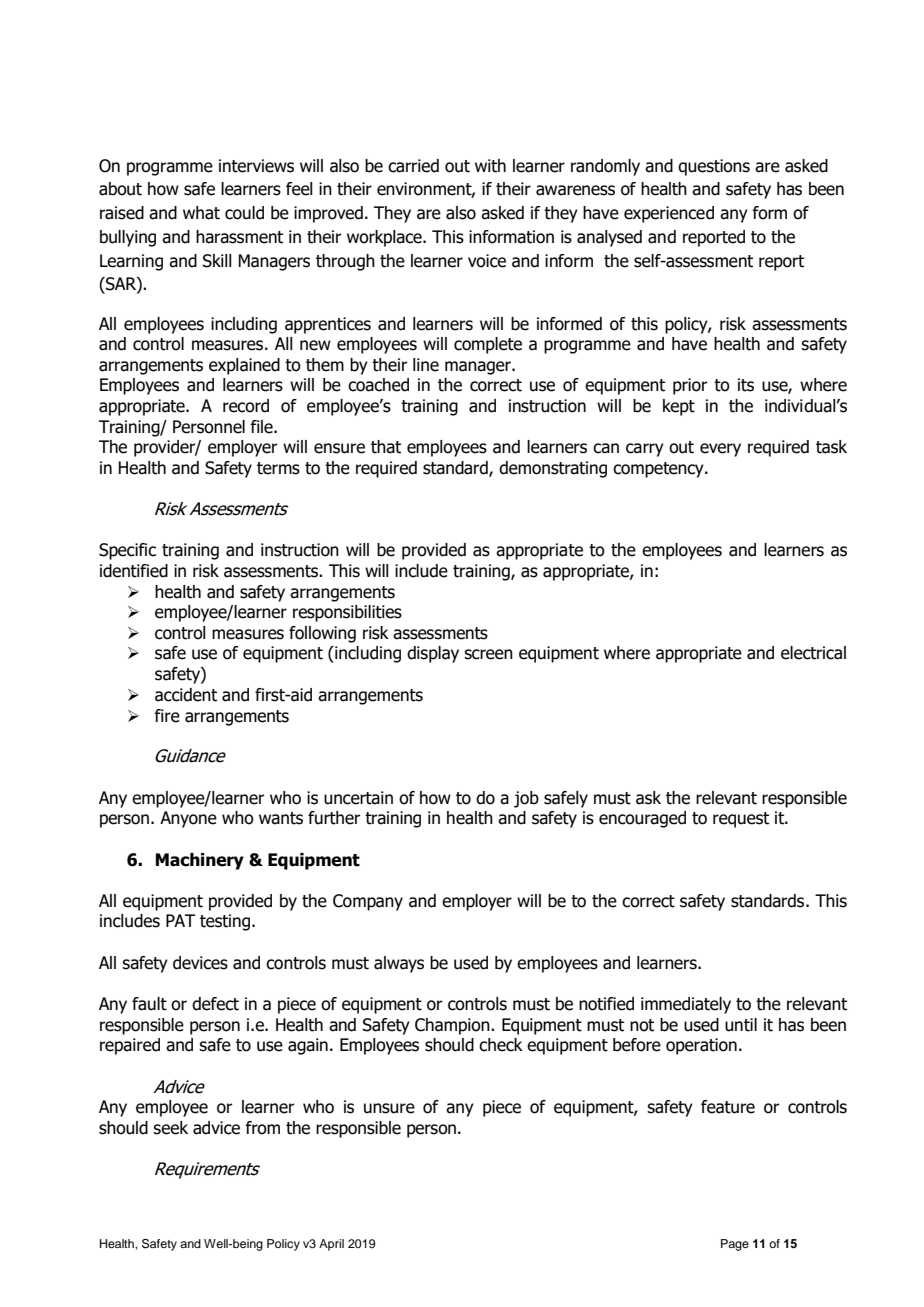  I want to click on questions, so click(714, 167).
